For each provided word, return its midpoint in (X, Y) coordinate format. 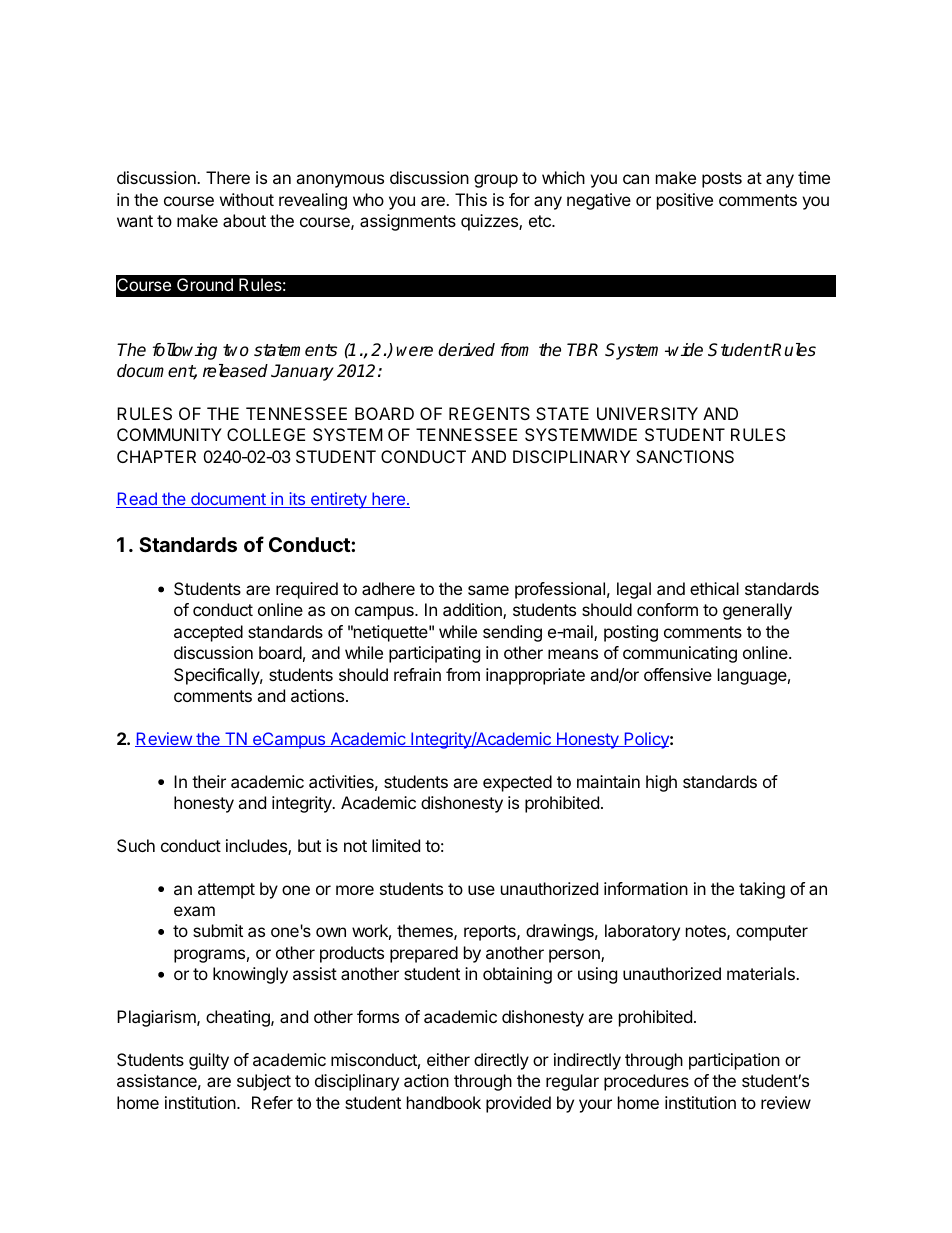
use (481, 890)
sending (512, 633)
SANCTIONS (685, 456)
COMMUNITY (169, 434)
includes (257, 847)
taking (762, 890)
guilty (209, 1061)
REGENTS (489, 413)
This (471, 199)
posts (722, 180)
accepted (208, 633)
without (247, 199)
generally (757, 611)
